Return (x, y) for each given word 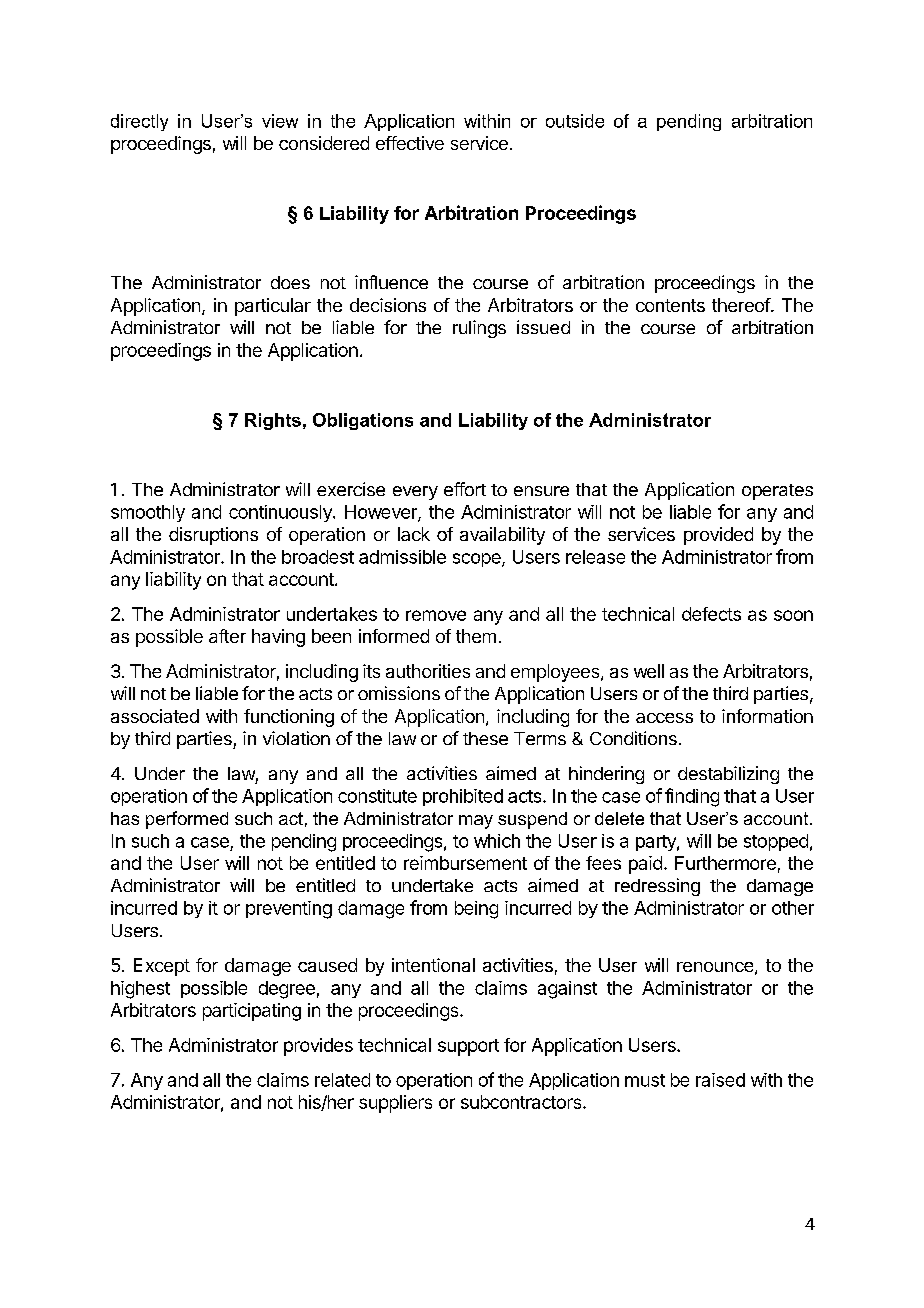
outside (575, 121)
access (664, 718)
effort (465, 489)
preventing (289, 910)
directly (139, 122)
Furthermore (725, 863)
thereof (742, 305)
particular (273, 307)
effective (410, 143)
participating (252, 1012)
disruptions (213, 536)
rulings (479, 329)
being (476, 910)
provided (718, 536)
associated (155, 716)
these (485, 738)
